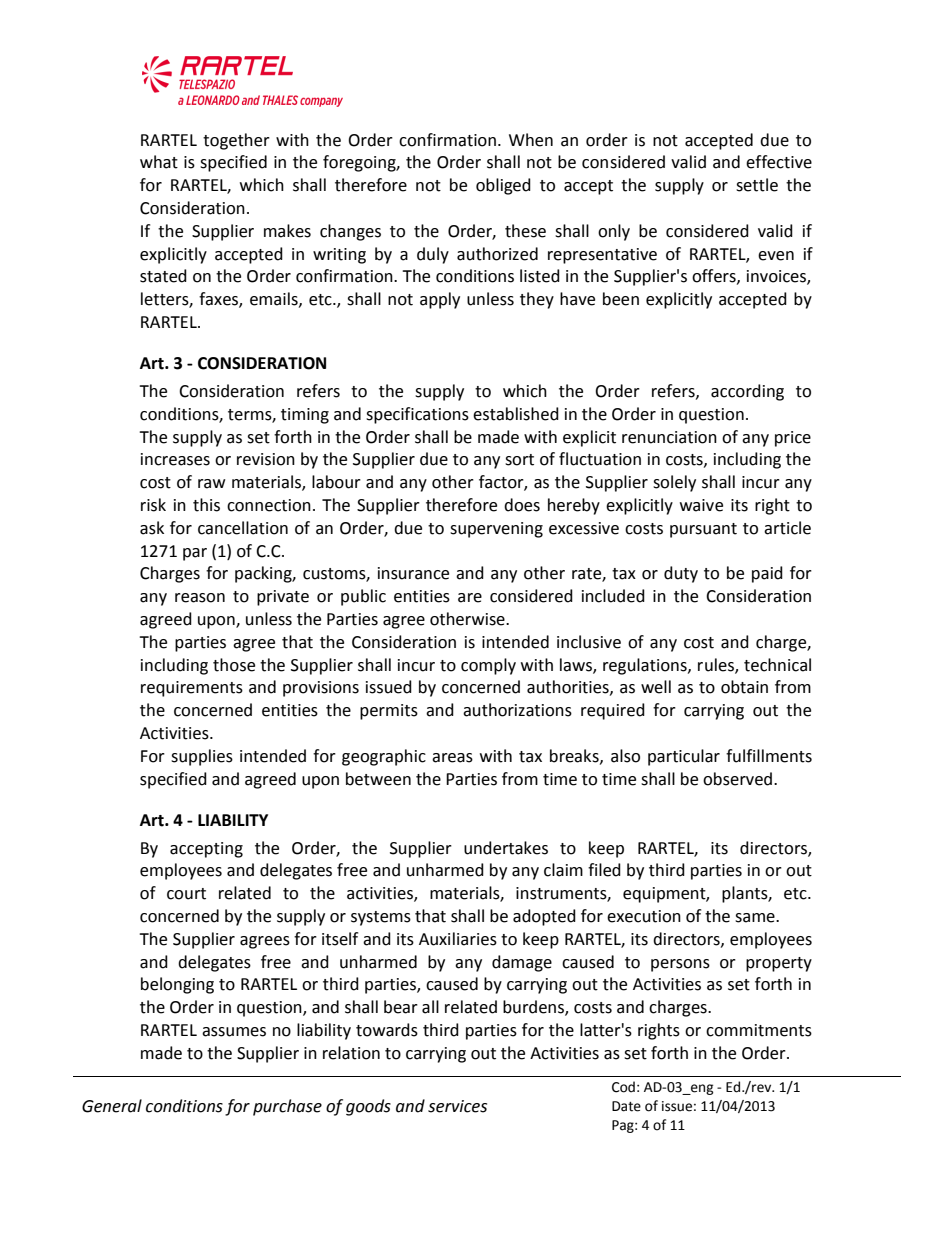 The width and height of the screenshot is (952, 1233). What do you see at coordinates (503, 186) in the screenshot?
I see `obliged` at bounding box center [503, 186].
